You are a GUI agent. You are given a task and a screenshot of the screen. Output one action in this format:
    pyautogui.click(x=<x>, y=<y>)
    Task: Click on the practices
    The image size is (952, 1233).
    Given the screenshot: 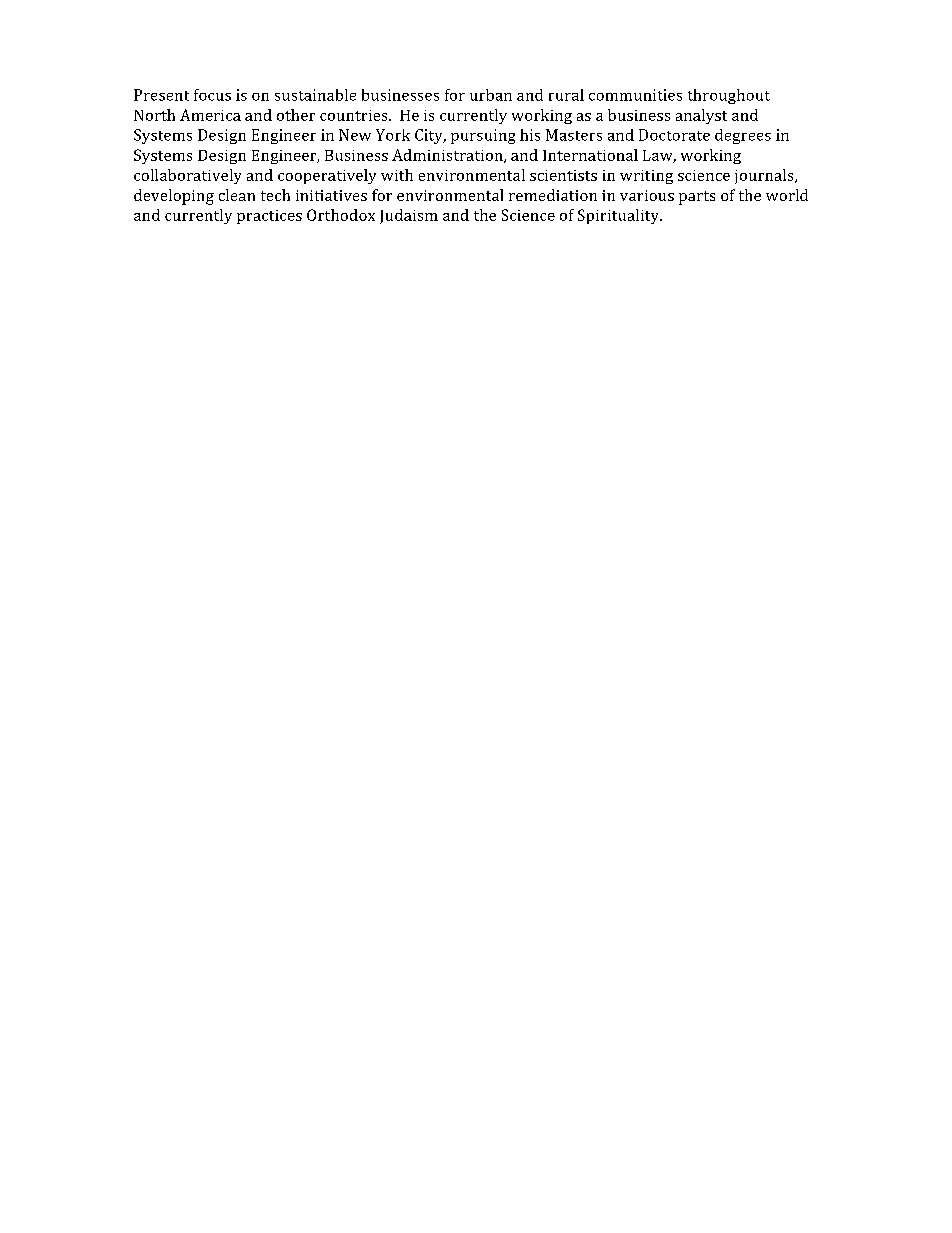 What is the action you would take?
    pyautogui.click(x=269, y=217)
